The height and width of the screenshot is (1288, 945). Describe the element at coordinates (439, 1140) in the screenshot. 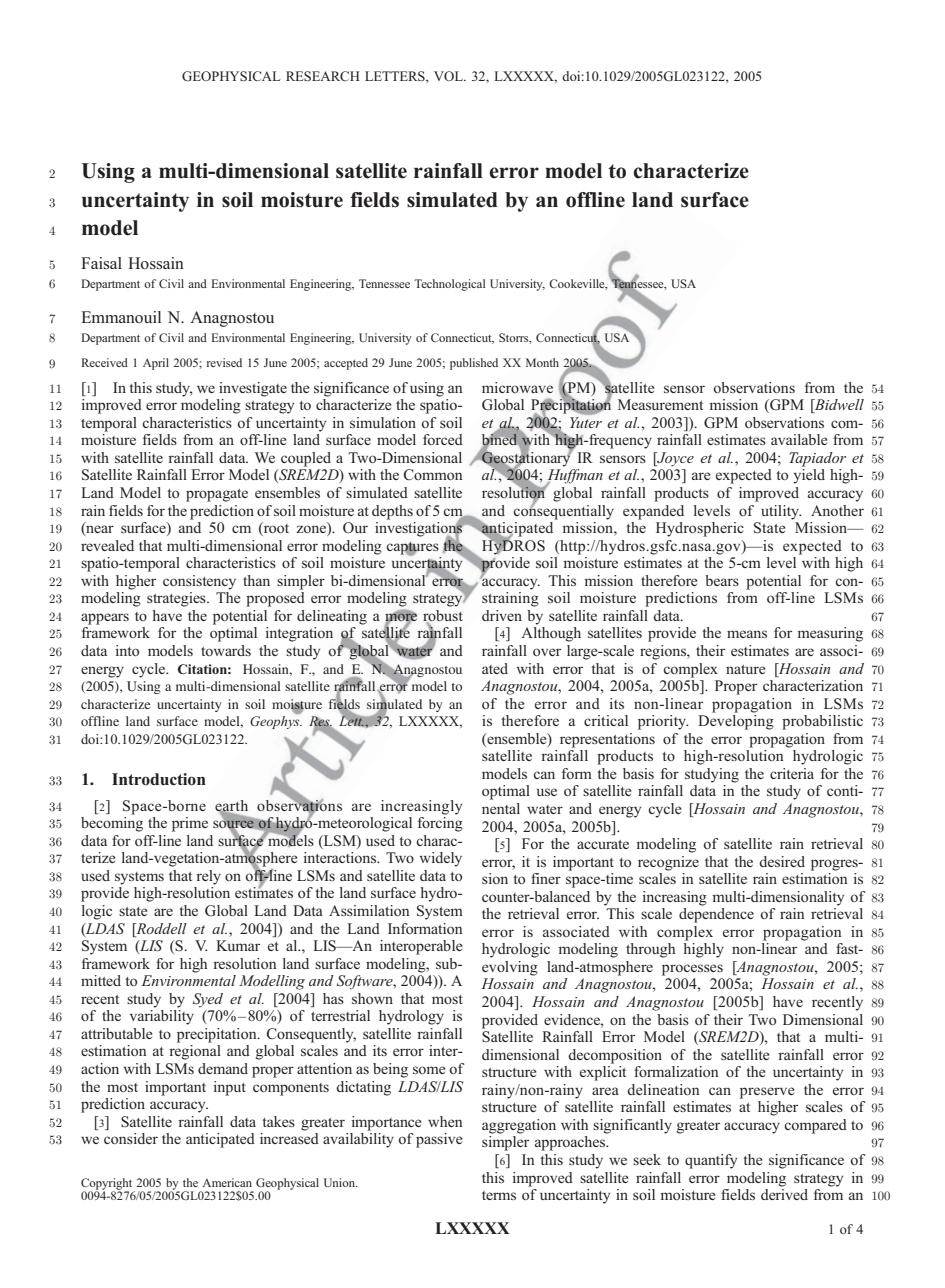

I see `passive` at that location.
